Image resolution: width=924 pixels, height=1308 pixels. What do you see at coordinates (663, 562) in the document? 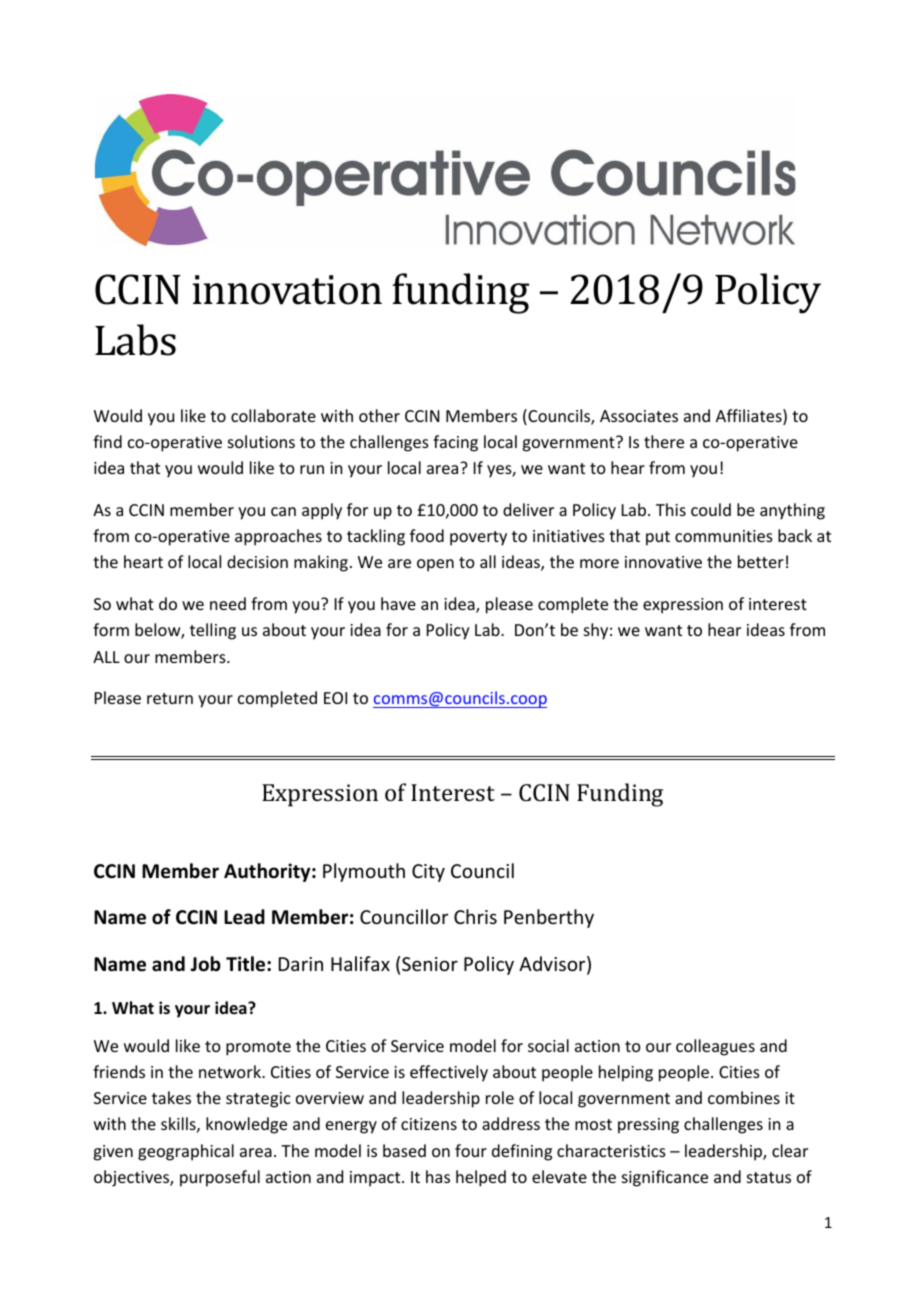
I see `innovative` at bounding box center [663, 562].
